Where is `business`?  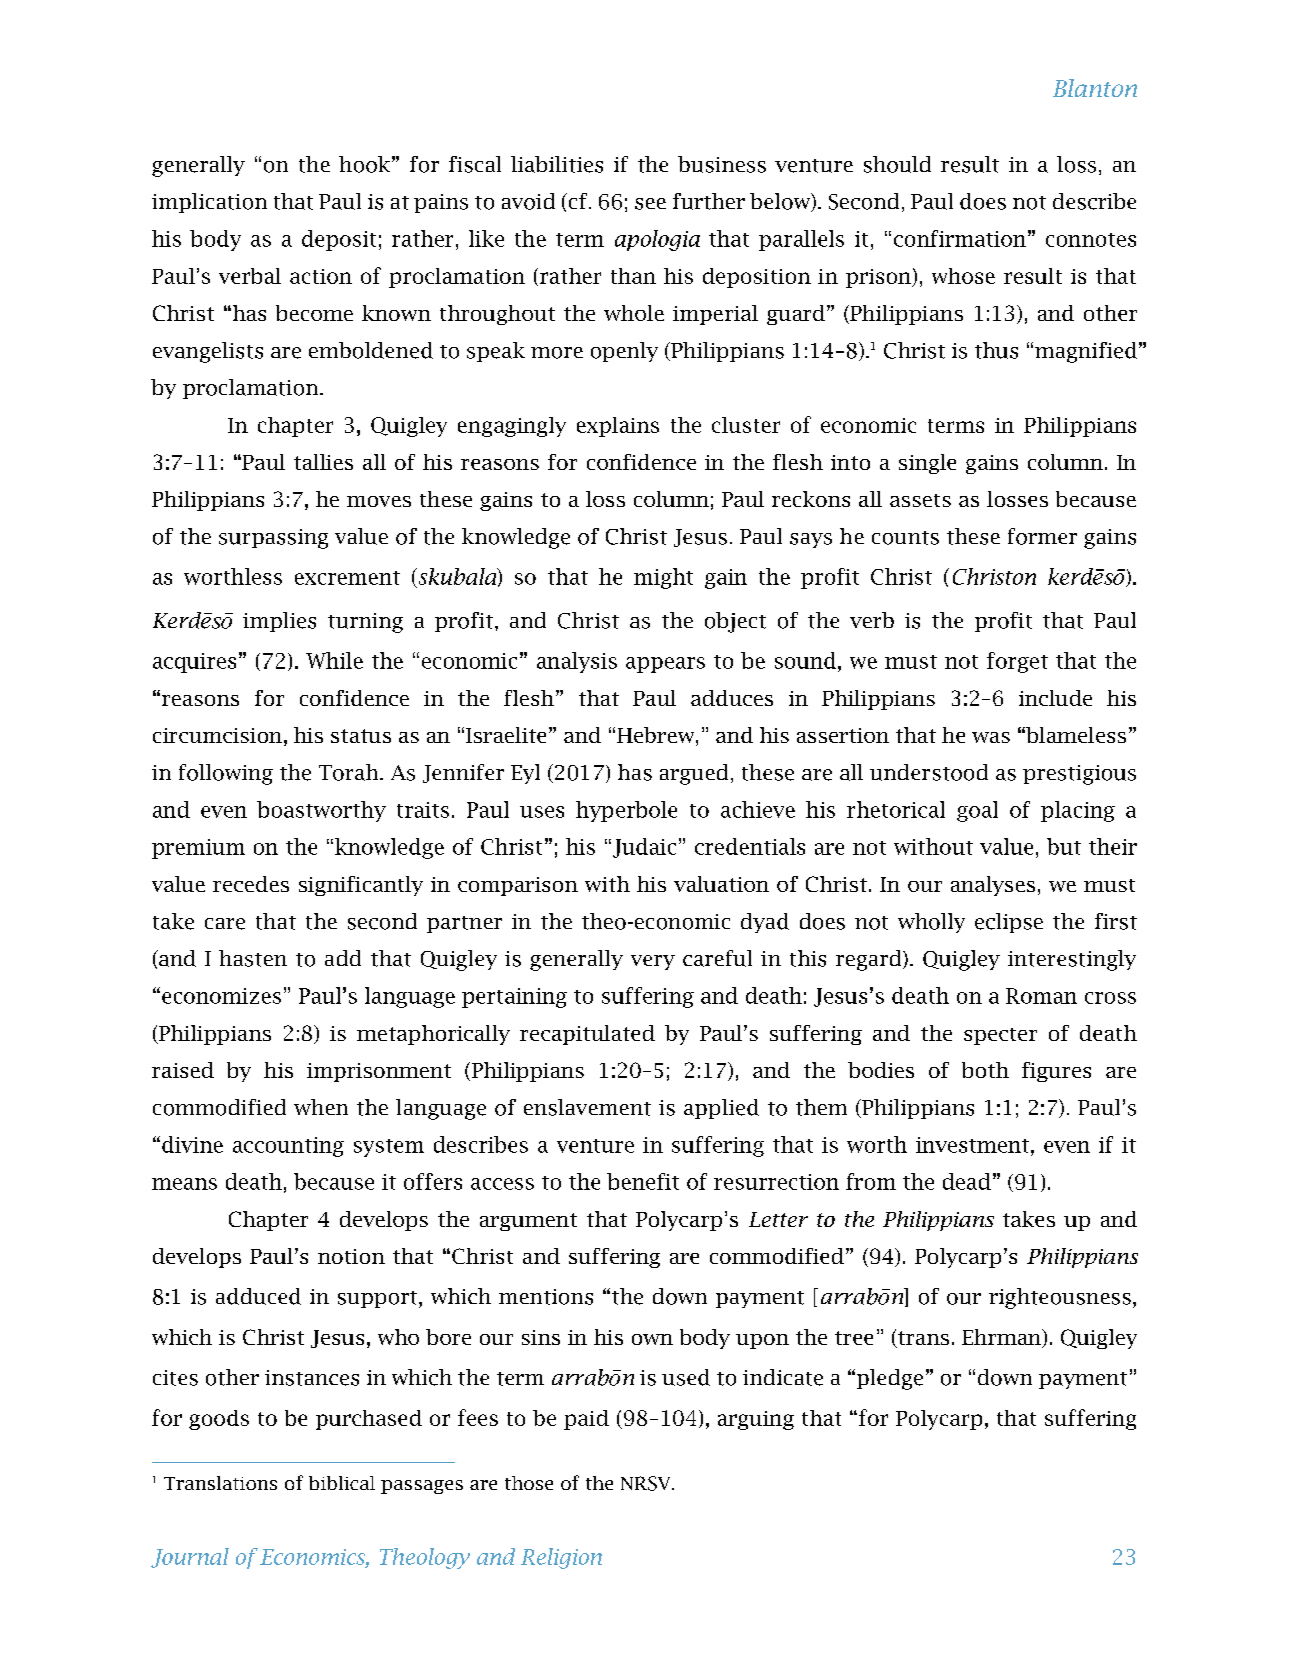 business is located at coordinates (722, 164).
